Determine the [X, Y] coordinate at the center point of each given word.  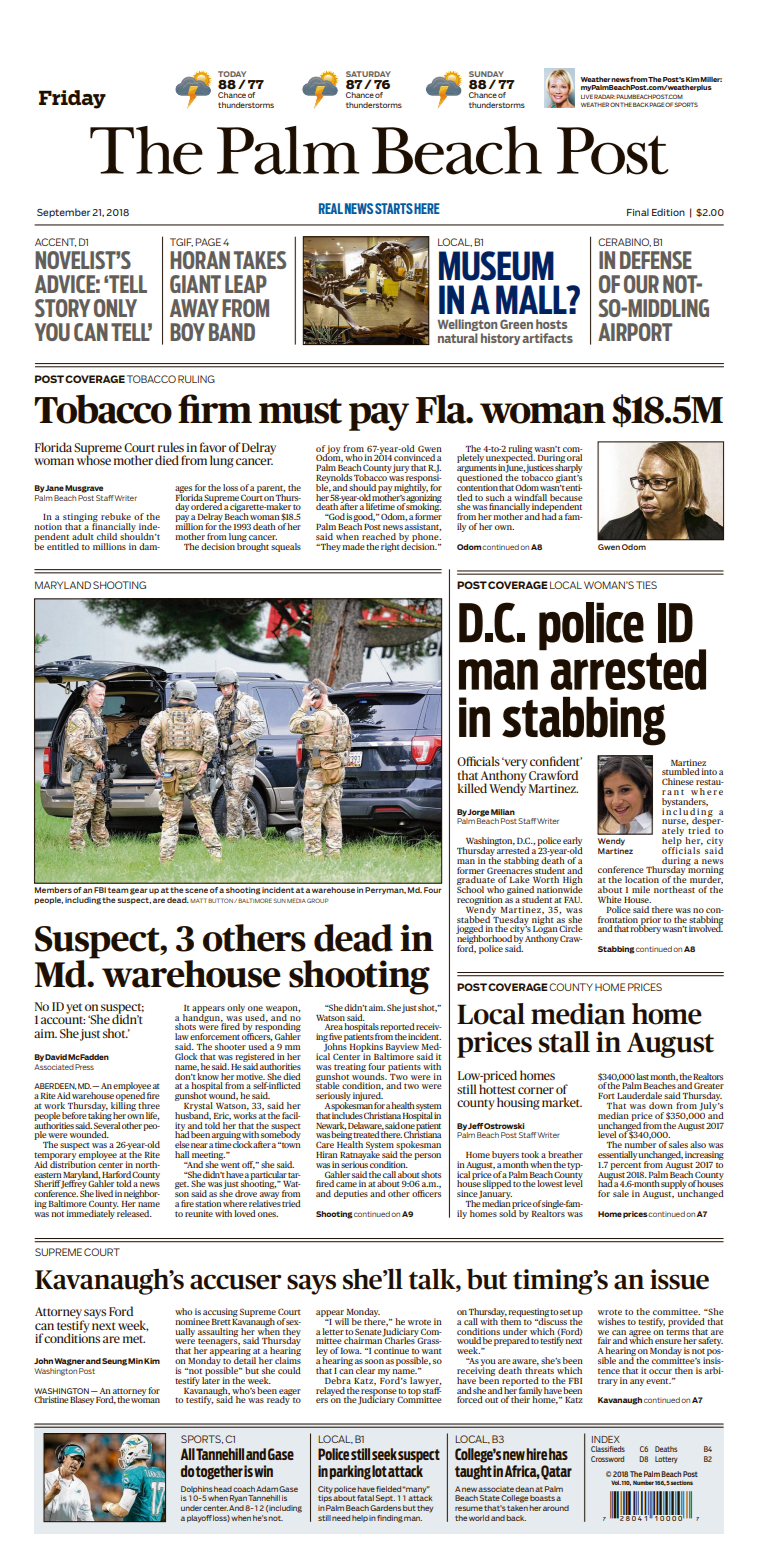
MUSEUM [496, 266]
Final [638, 212]
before [74, 1115]
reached [379, 536]
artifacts [547, 338]
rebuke [116, 516]
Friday [72, 99]
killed [472, 788]
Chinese [678, 781]
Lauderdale [639, 1095]
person [427, 1156]
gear [138, 891]
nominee [192, 1321]
